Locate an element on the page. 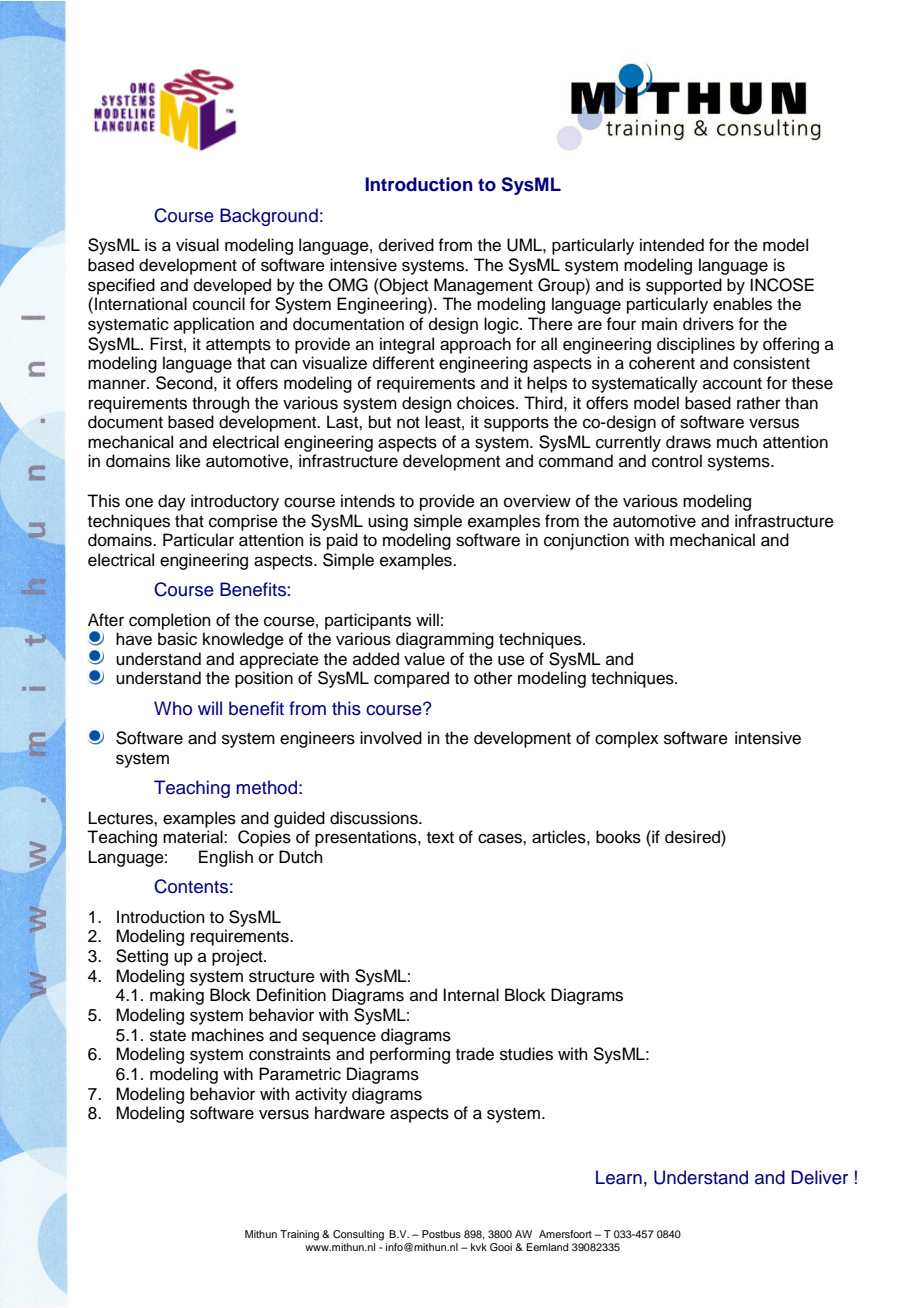 This image has width=924, height=1308. complex is located at coordinates (627, 739).
